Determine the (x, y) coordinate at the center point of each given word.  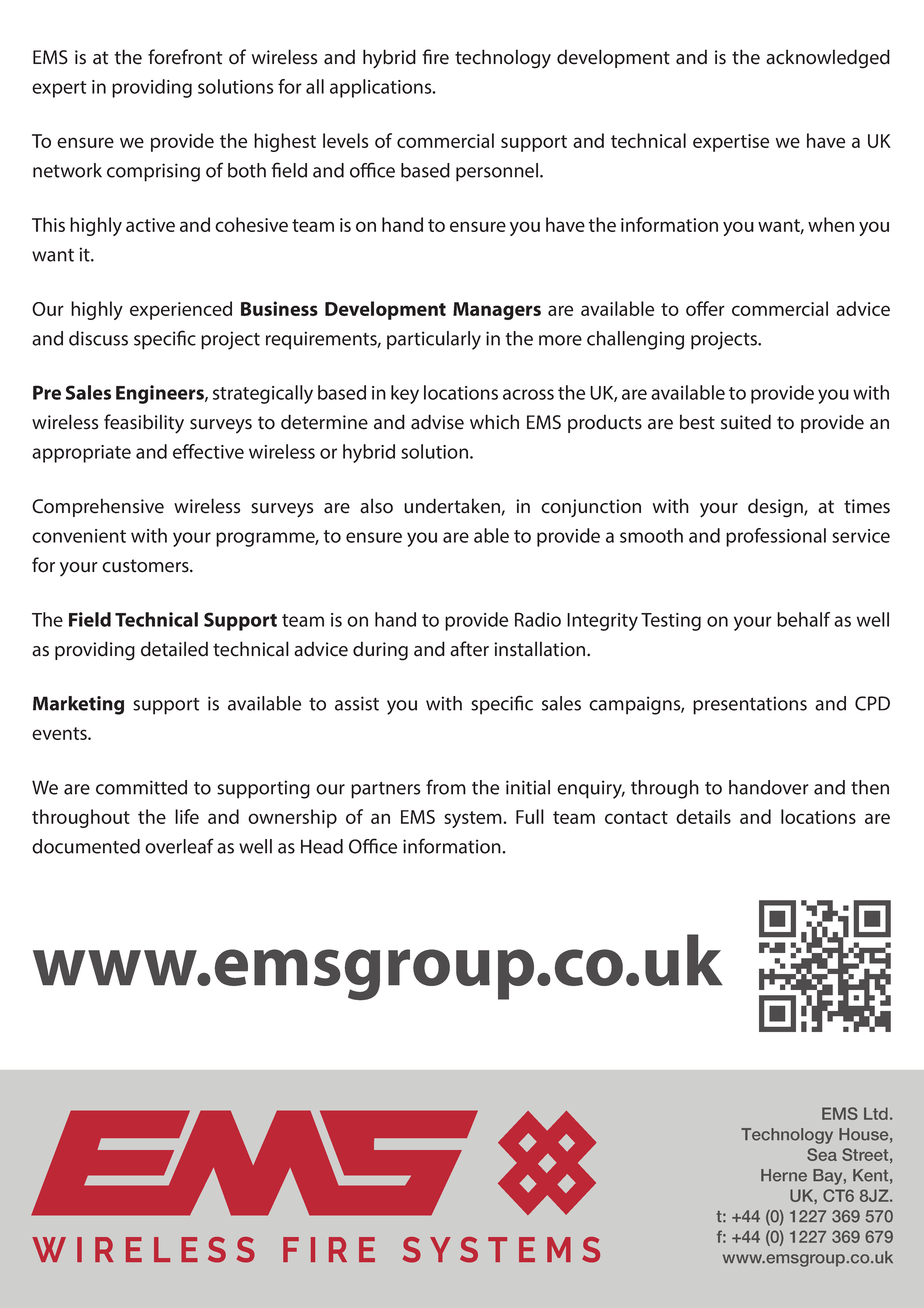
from (446, 787)
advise (437, 422)
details (703, 816)
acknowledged (828, 59)
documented (86, 846)
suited (746, 422)
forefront (185, 57)
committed (141, 787)
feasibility (144, 424)
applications (382, 88)
